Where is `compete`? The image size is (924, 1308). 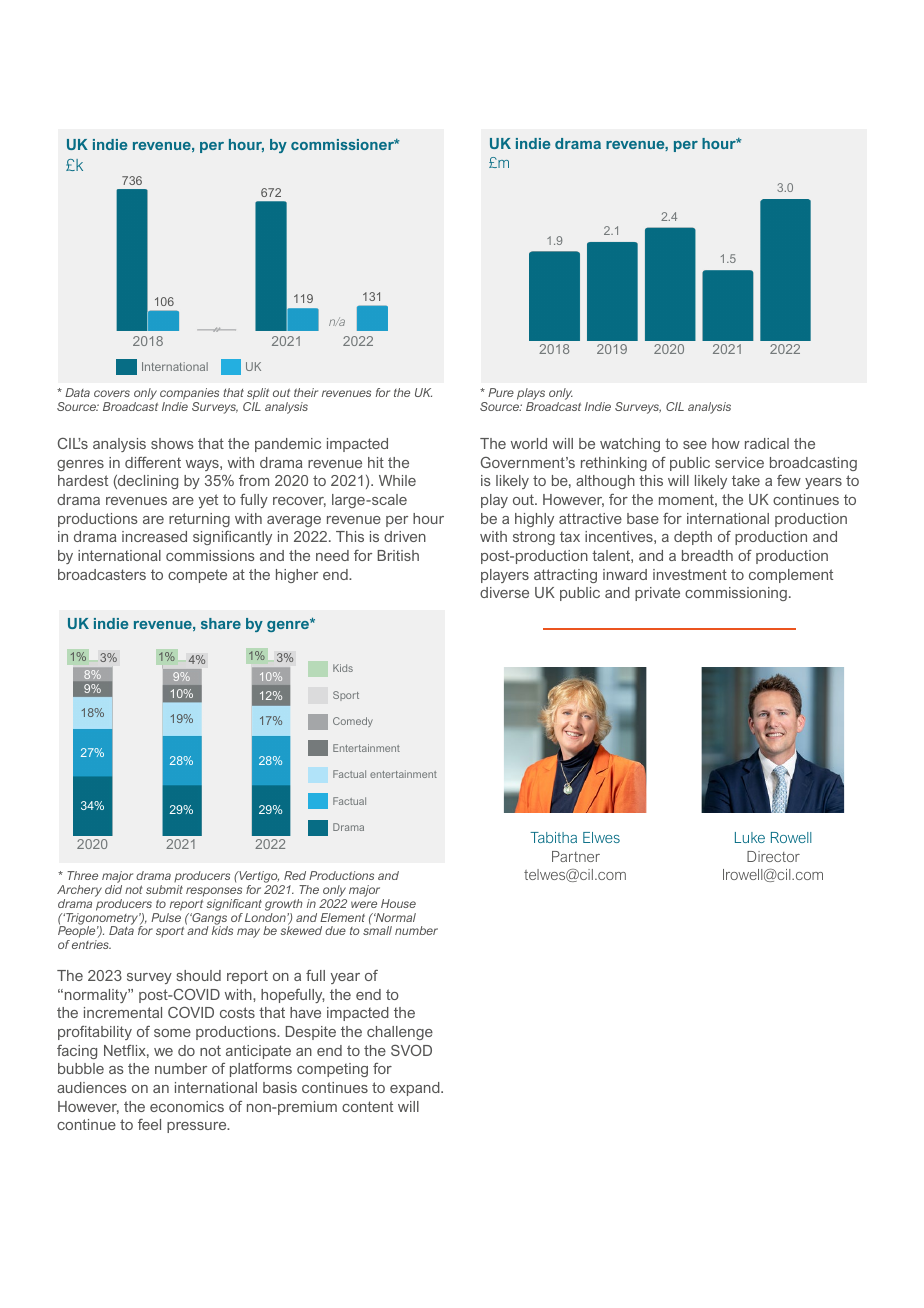 compete is located at coordinates (197, 576).
